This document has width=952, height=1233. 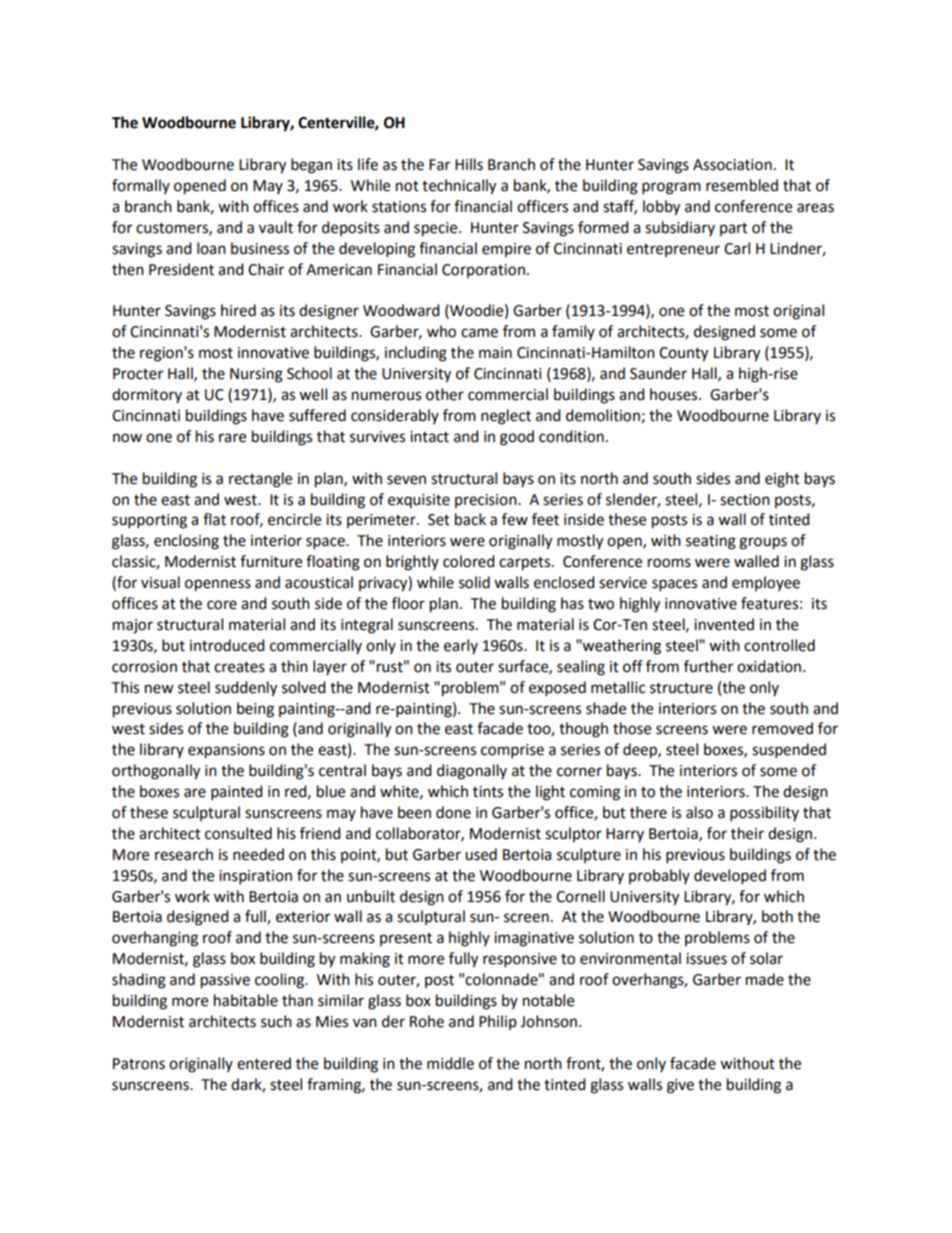 I want to click on suspended, so click(x=789, y=751).
